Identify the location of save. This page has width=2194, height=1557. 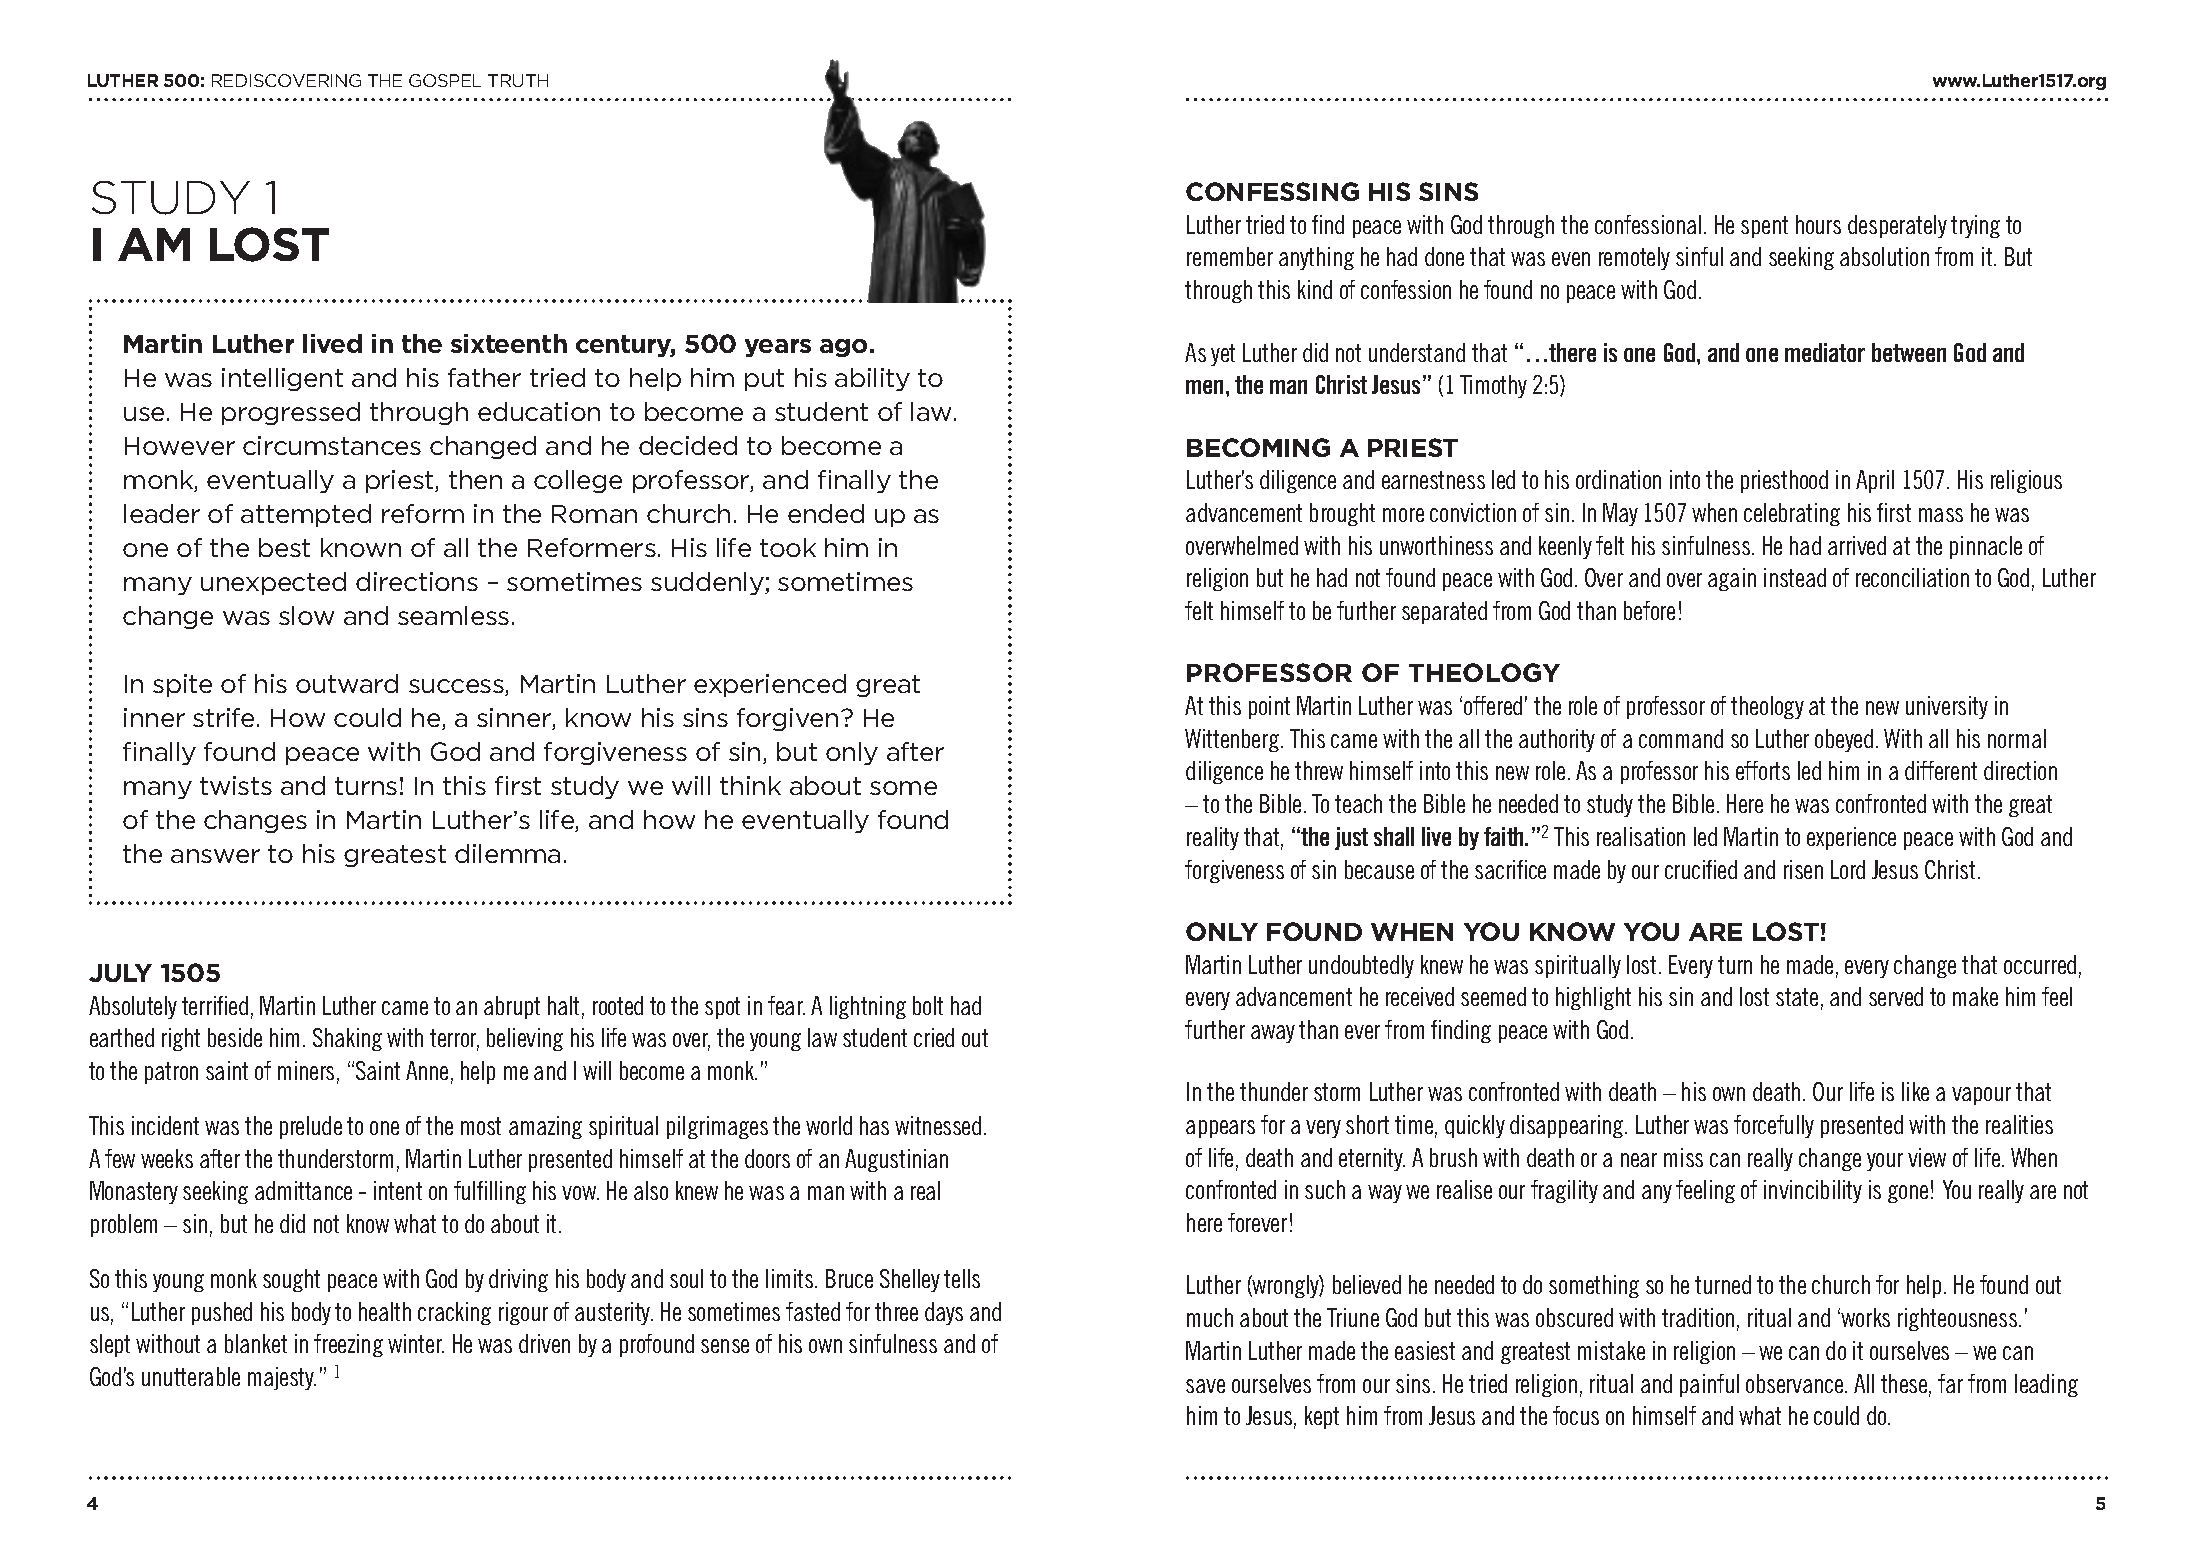
(1205, 1386).
